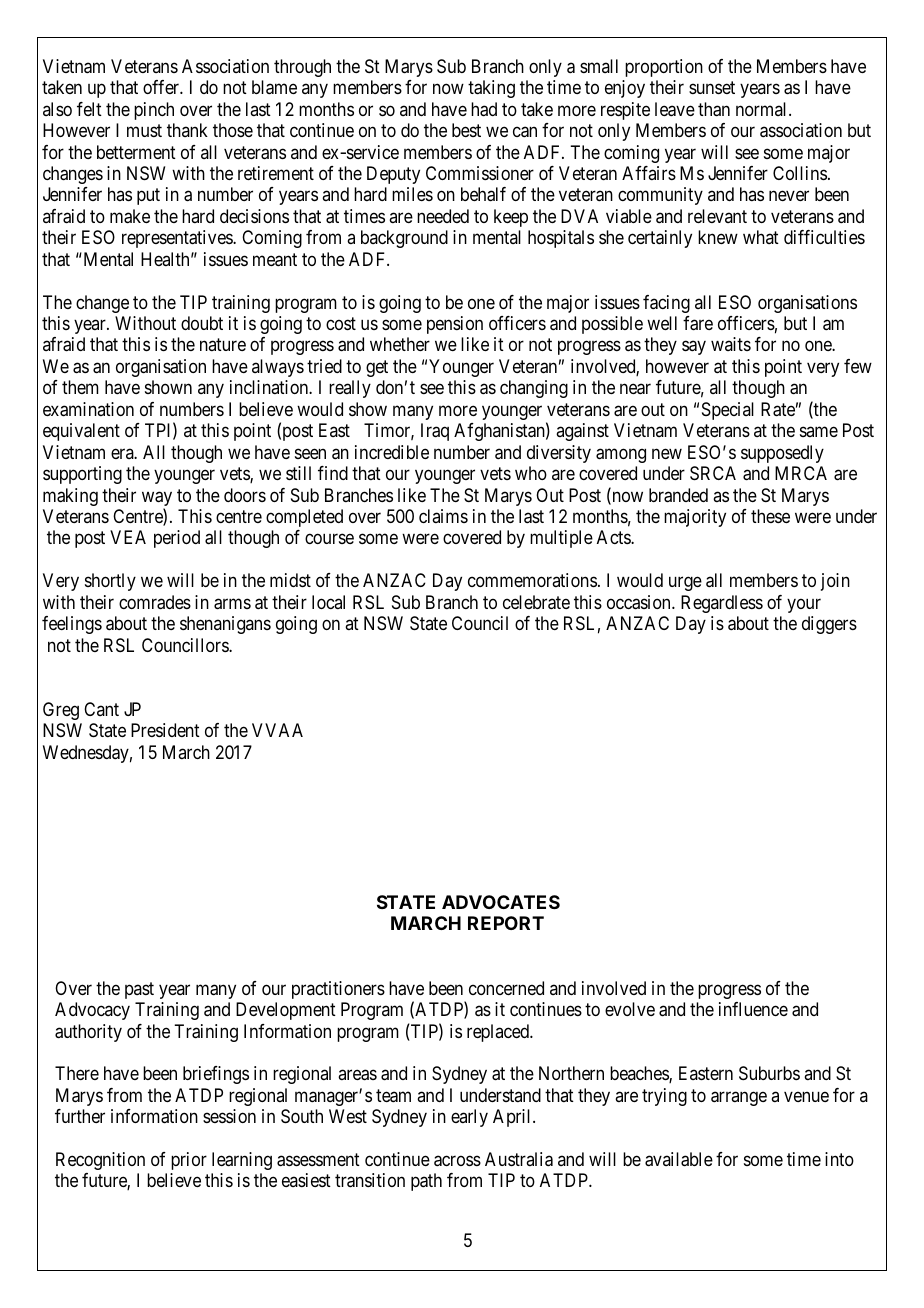 Image resolution: width=924 pixels, height=1308 pixels. Describe the element at coordinates (722, 604) in the page. I see `Regardless` at that location.
